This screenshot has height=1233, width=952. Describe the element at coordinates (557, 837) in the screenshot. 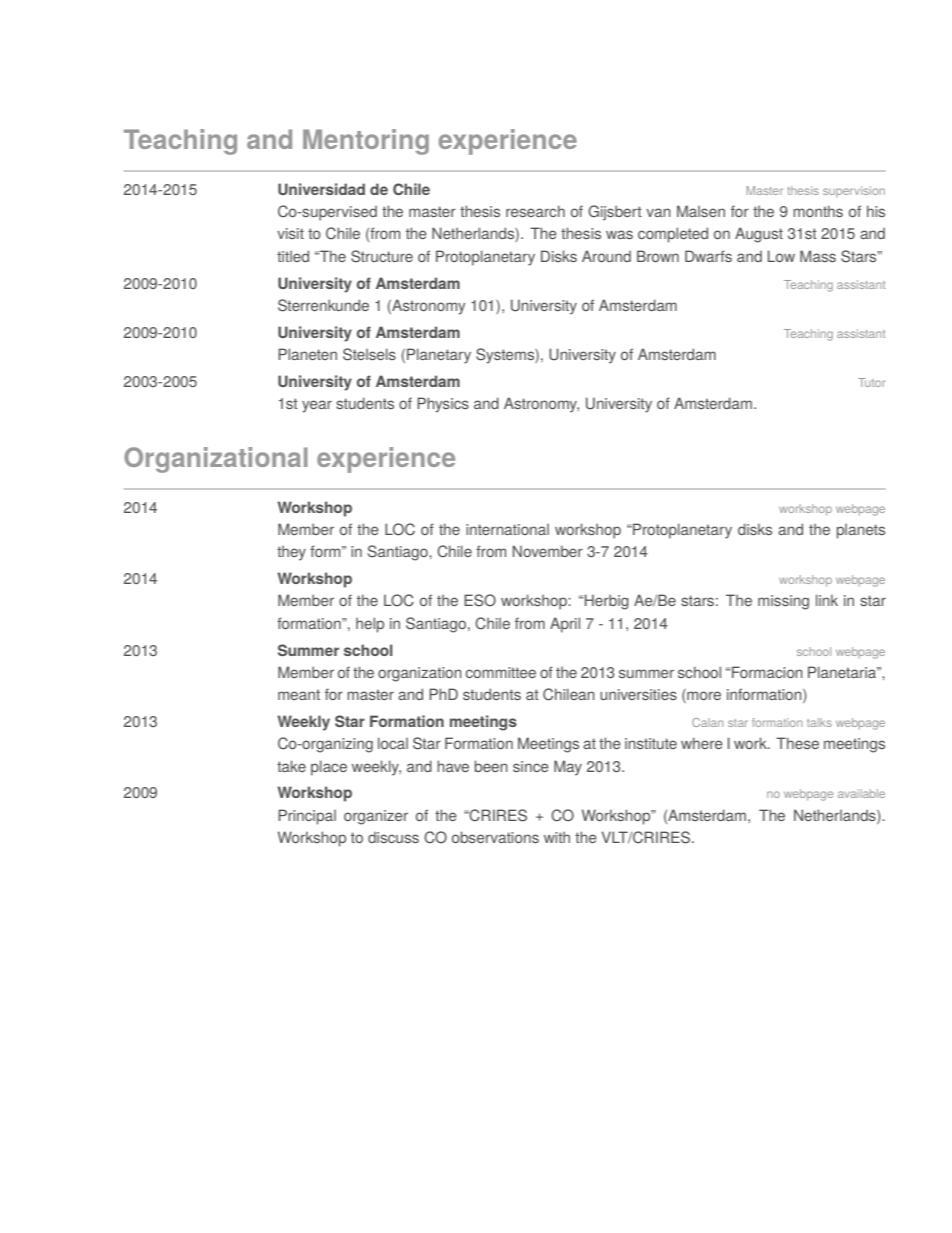

I see `with` at that location.
